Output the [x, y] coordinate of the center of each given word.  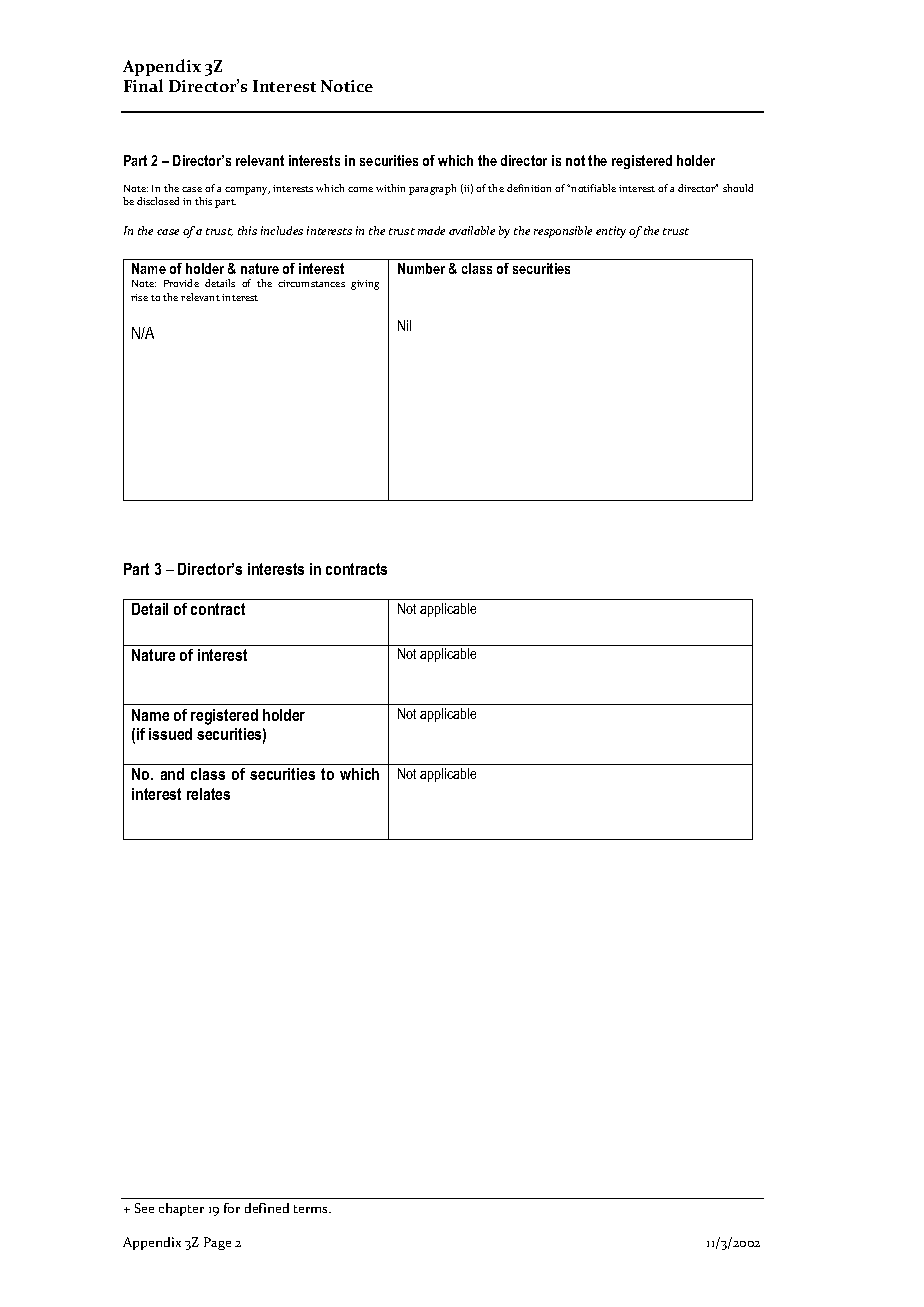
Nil [404, 325]
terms [312, 1209]
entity [611, 232]
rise [139, 297]
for [232, 1208]
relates [208, 794]
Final [143, 85]
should [738, 188]
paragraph [432, 189]
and [172, 774]
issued [170, 734]
